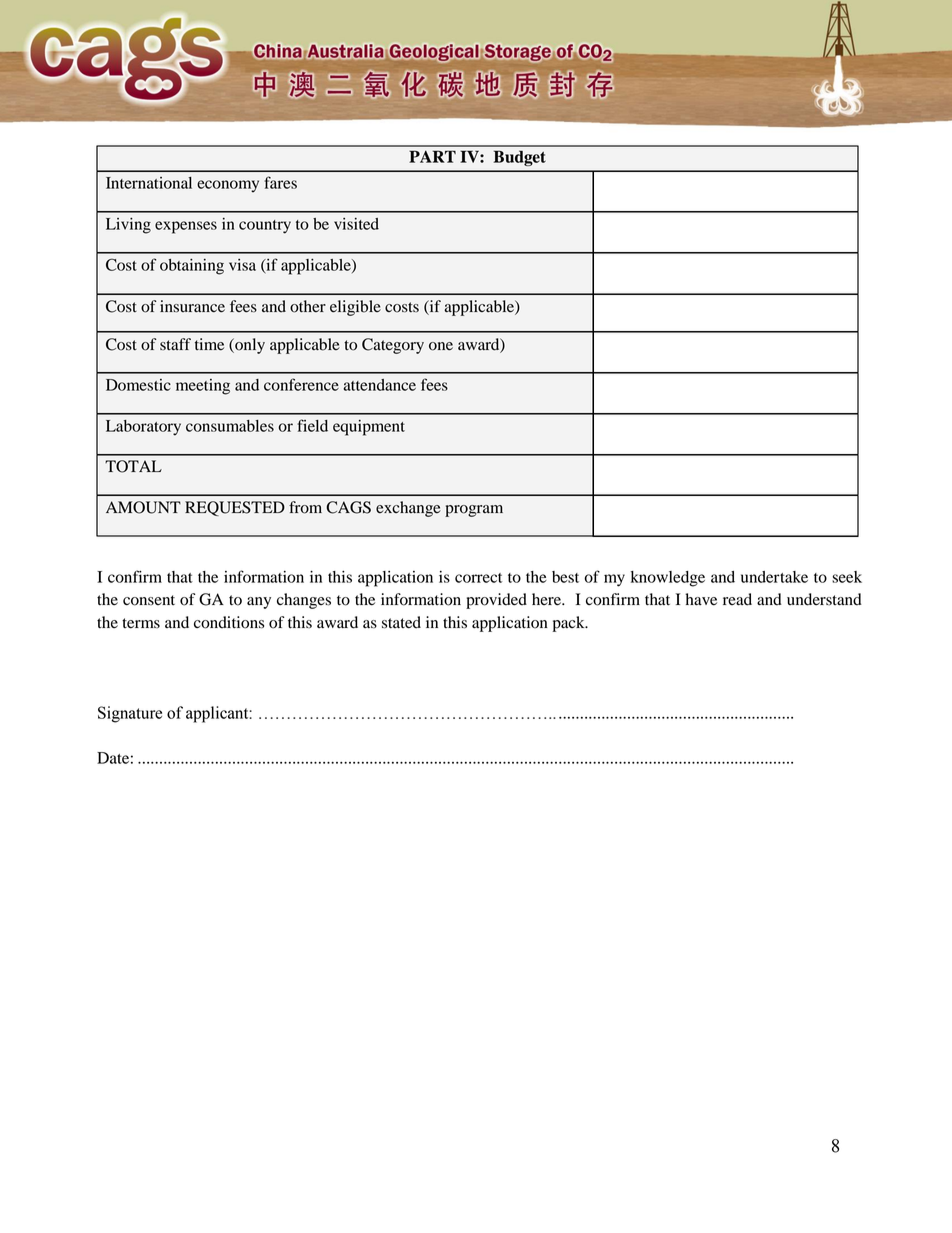 Image resolution: width=952 pixels, height=1233 pixels. I want to click on Budget, so click(519, 158).
